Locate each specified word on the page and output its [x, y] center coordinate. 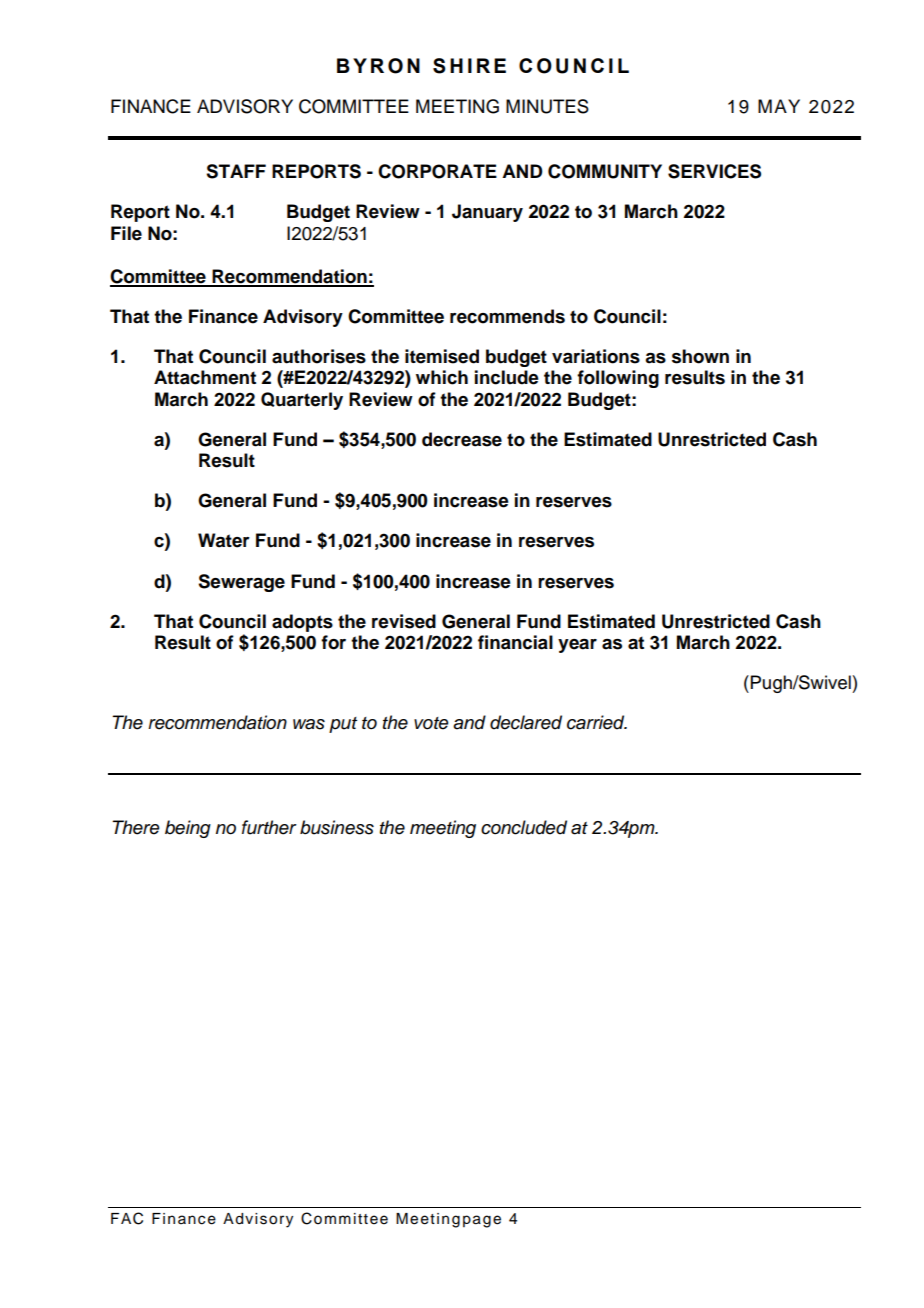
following [618, 379]
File [126, 233]
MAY [779, 106]
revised [404, 621]
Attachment [205, 377]
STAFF [236, 171]
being [188, 829]
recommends [507, 316]
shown [700, 356]
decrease [462, 439]
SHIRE [469, 66]
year [577, 646]
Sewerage [241, 583]
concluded [524, 827]
